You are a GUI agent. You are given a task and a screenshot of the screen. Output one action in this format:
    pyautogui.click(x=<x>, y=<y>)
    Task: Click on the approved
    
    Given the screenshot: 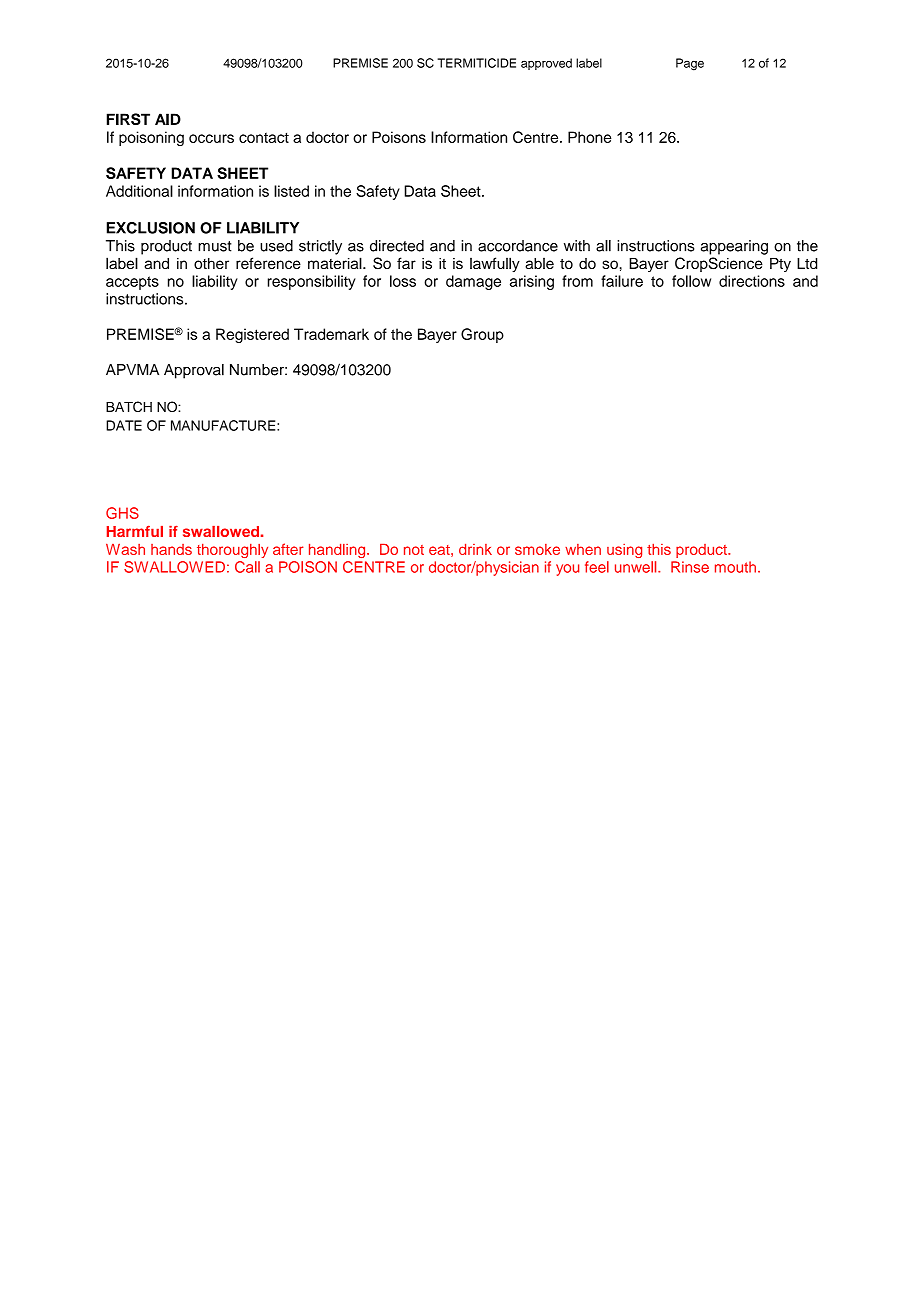 What is the action you would take?
    pyautogui.click(x=546, y=64)
